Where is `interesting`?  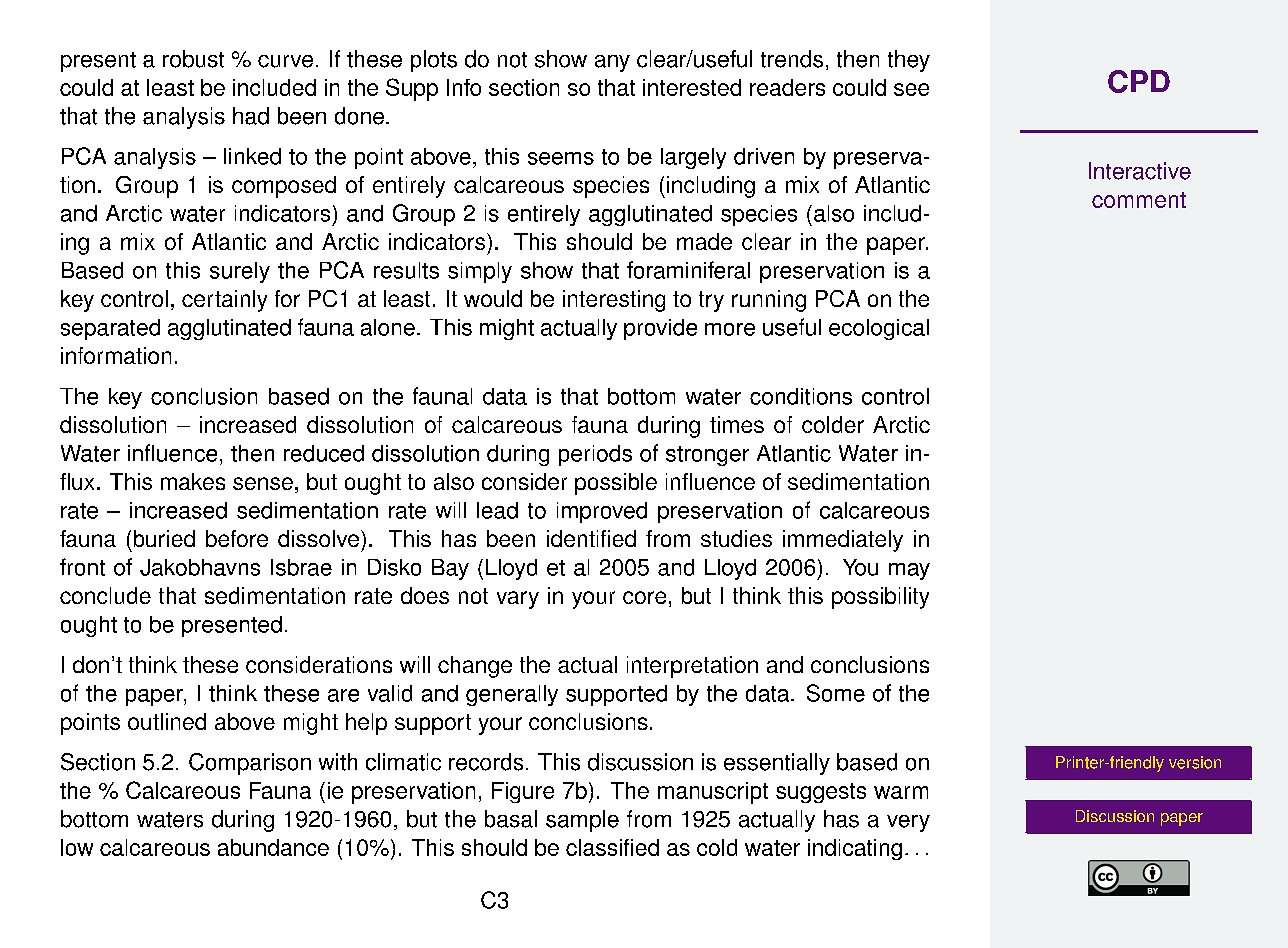
interesting is located at coordinates (614, 301).
